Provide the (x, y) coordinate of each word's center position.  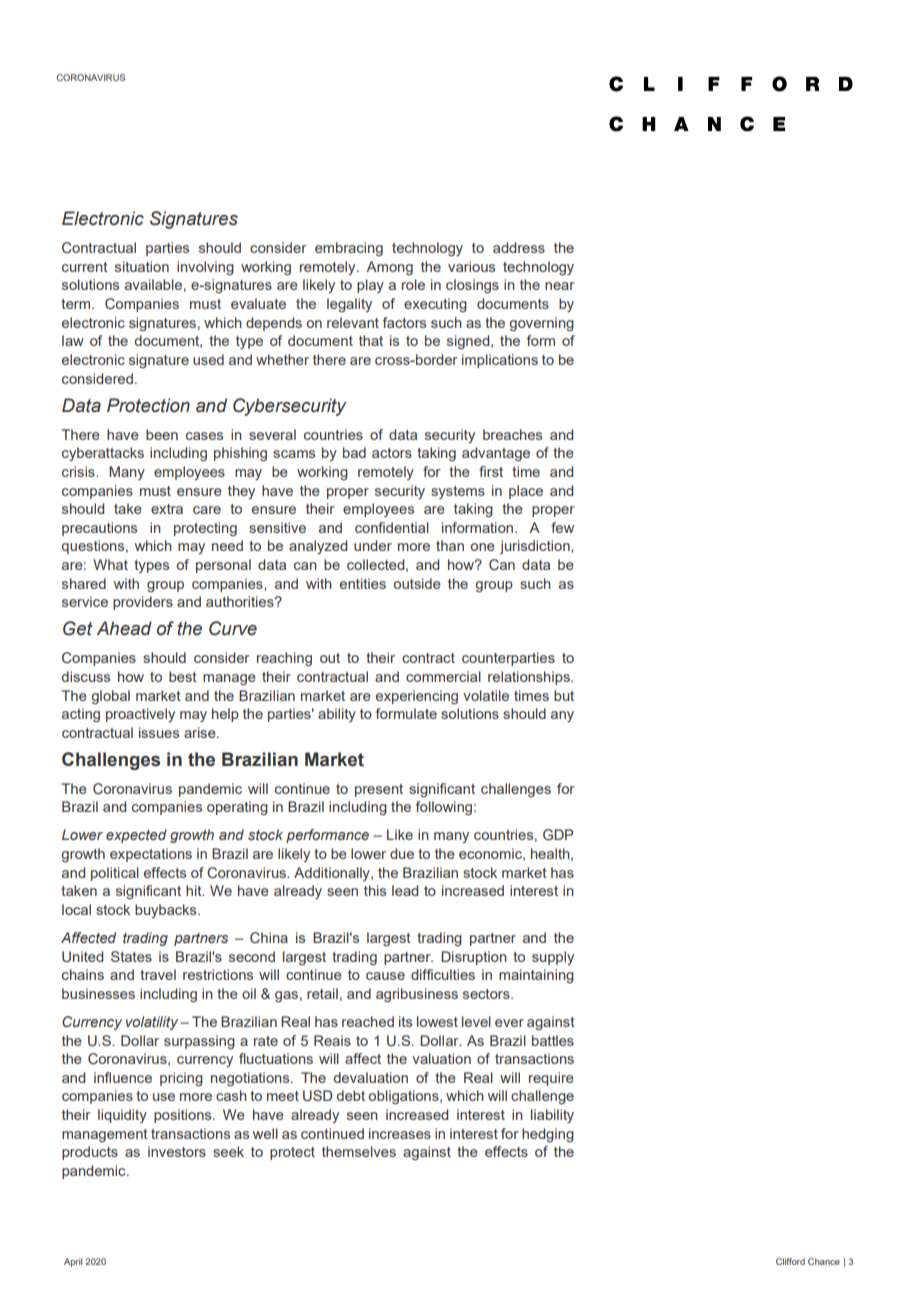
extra (167, 509)
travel (158, 974)
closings (472, 286)
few (562, 527)
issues (159, 732)
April (73, 1262)
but (564, 695)
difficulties (443, 974)
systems (458, 492)
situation (142, 266)
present (379, 790)
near (560, 286)
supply (553, 958)
